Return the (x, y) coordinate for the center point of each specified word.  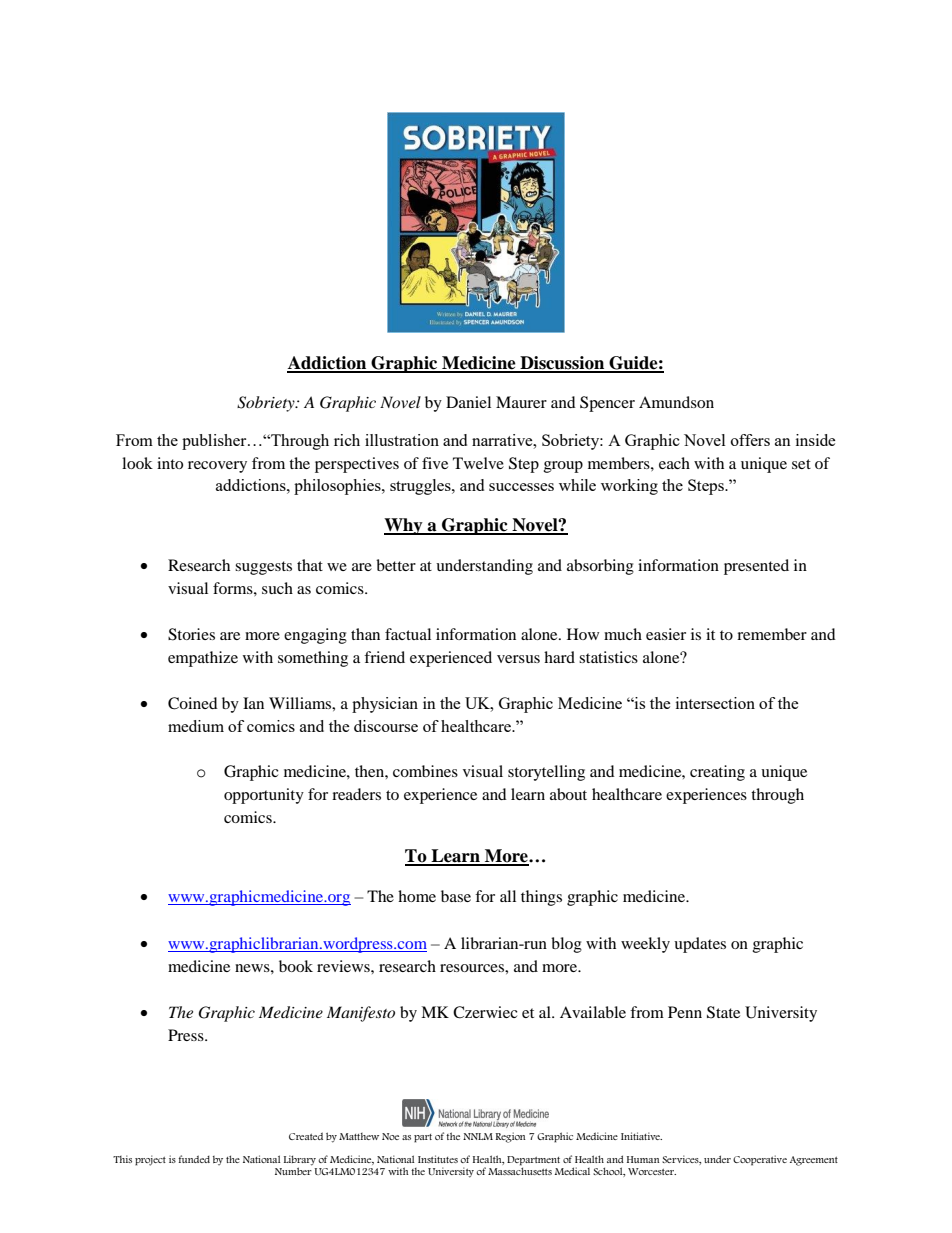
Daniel (468, 402)
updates (700, 945)
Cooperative (760, 1160)
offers (750, 440)
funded (194, 1159)
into (170, 463)
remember (772, 634)
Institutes (438, 1159)
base (456, 896)
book (296, 966)
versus (518, 659)
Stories (191, 634)
